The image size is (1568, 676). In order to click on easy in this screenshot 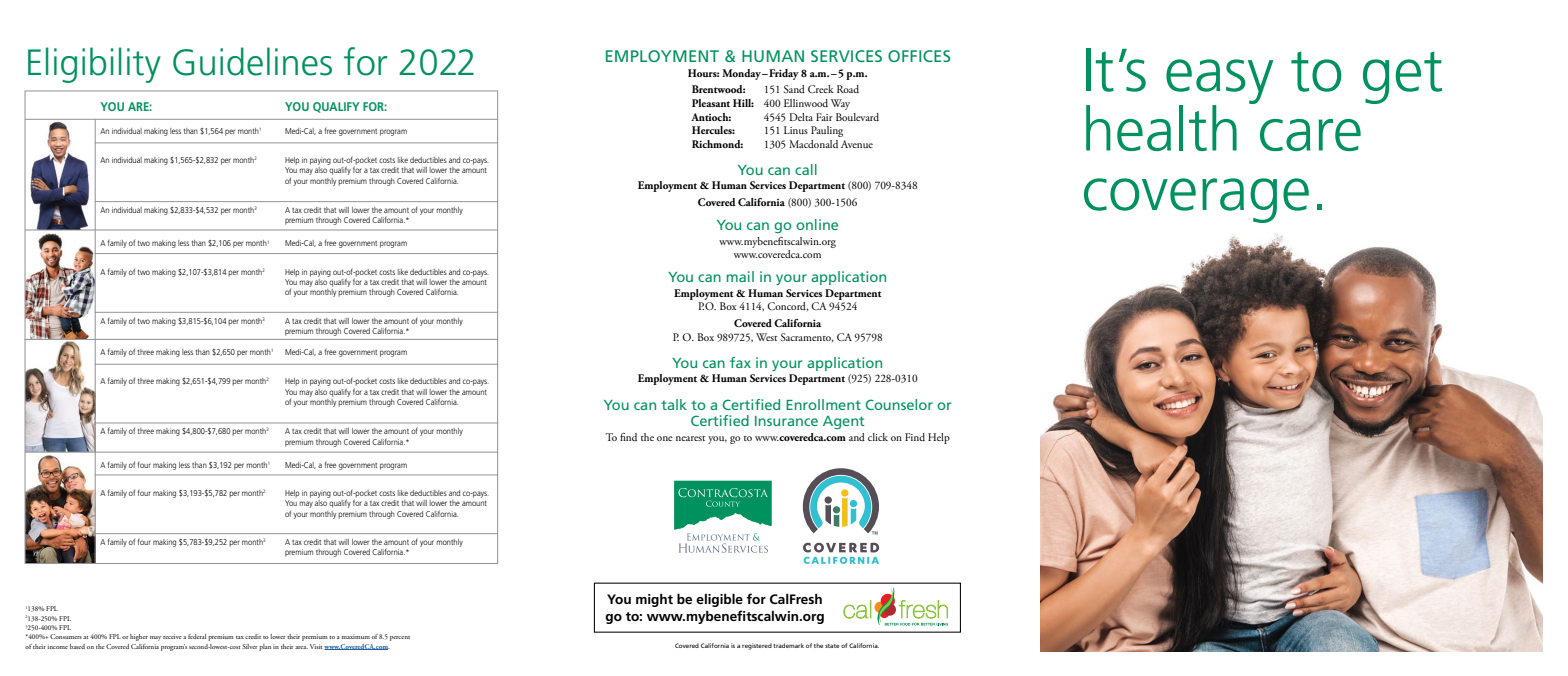, I will do `click(1219, 82)`.
